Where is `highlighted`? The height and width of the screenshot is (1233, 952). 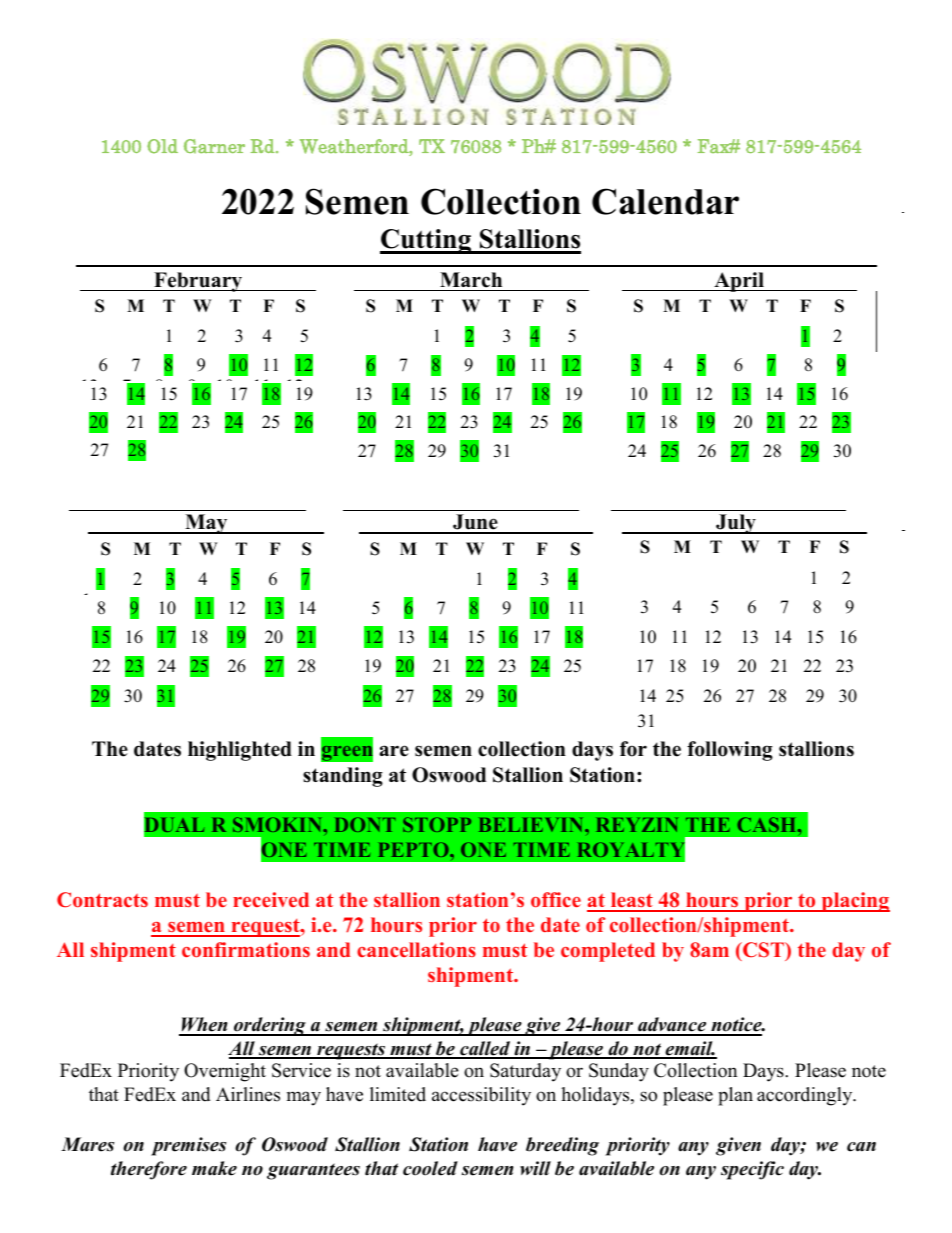 highlighted is located at coordinates (240, 751).
